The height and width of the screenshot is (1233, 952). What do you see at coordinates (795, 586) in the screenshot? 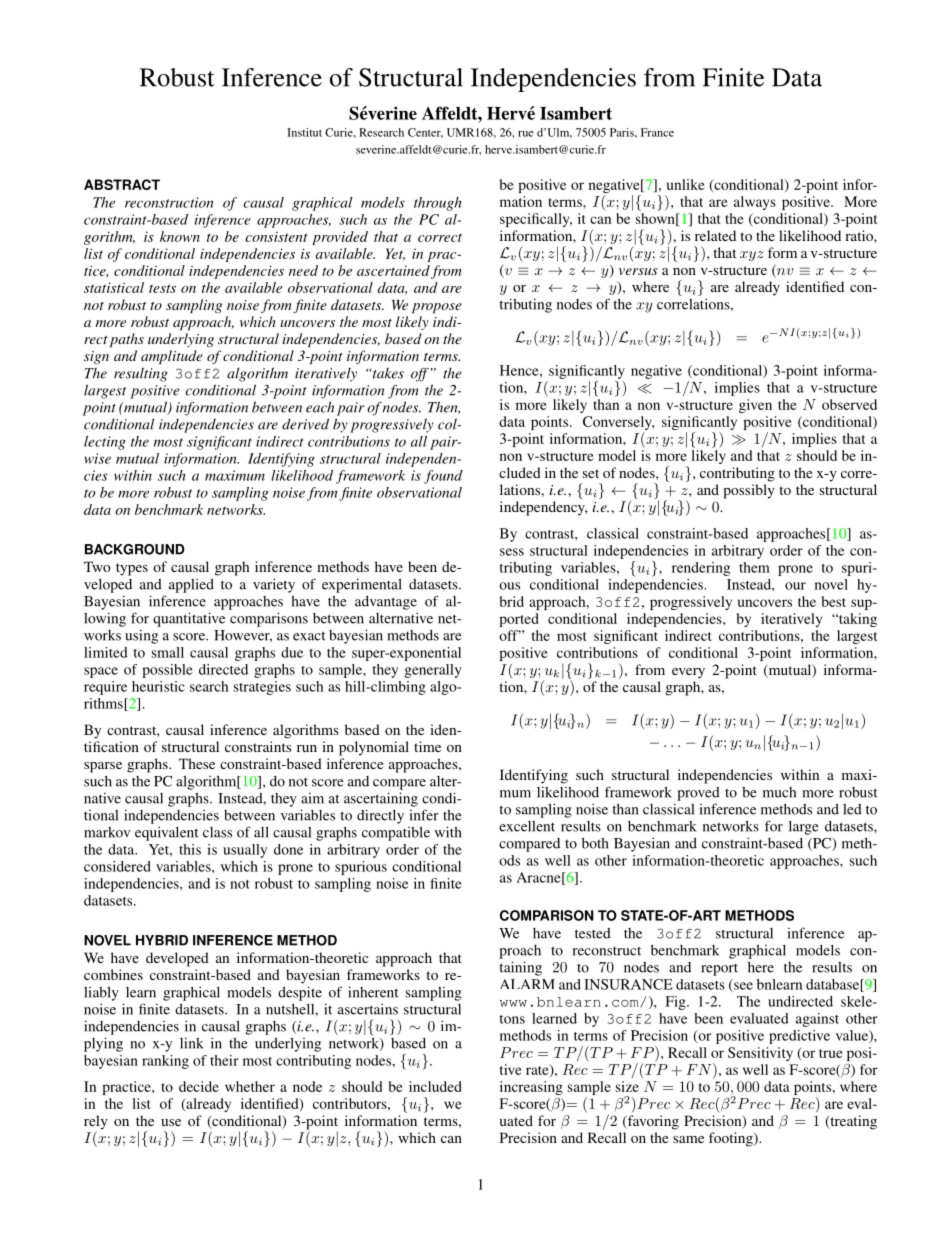
I see `our` at bounding box center [795, 586].
